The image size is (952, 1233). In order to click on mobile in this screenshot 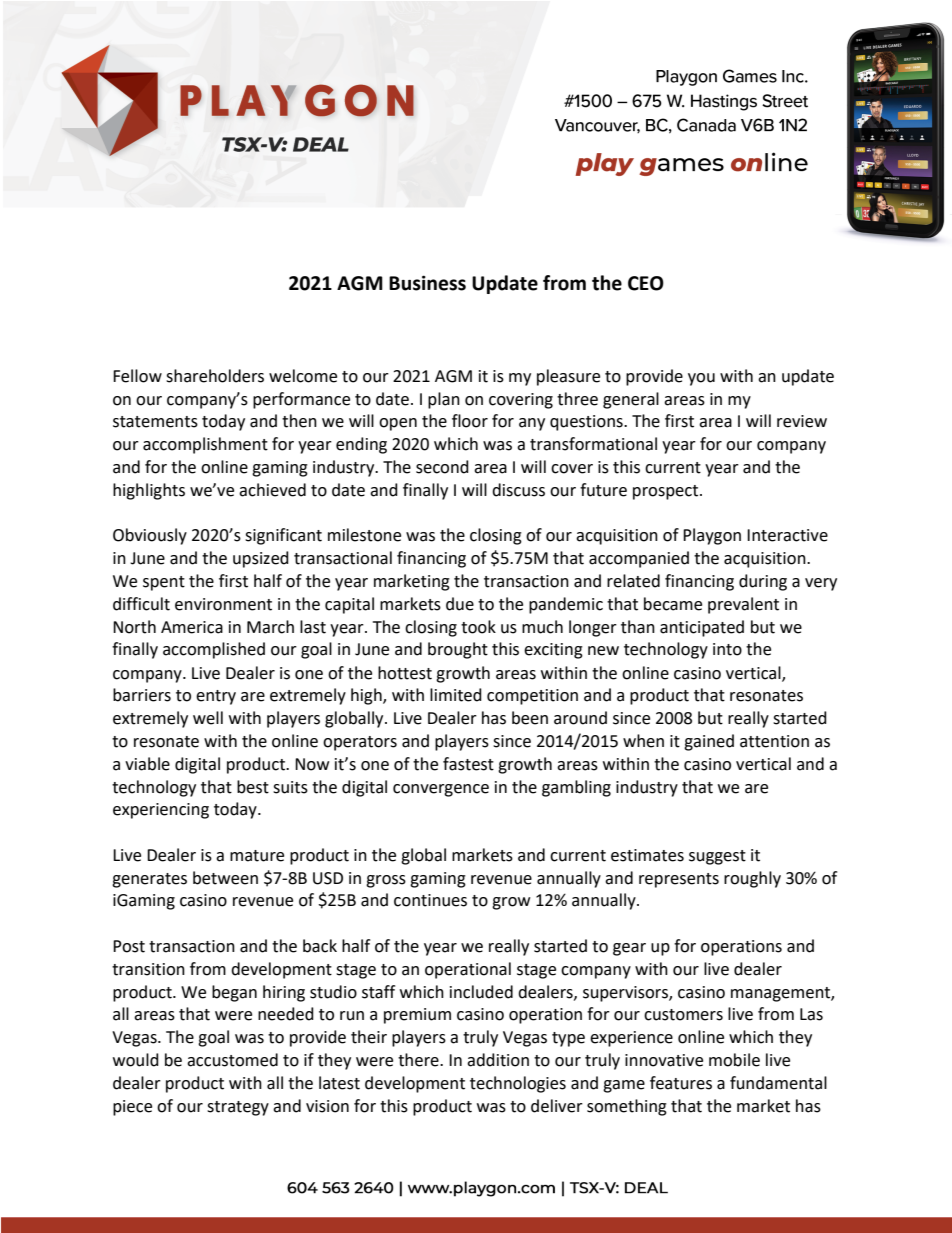, I will do `click(734, 1060)`.
